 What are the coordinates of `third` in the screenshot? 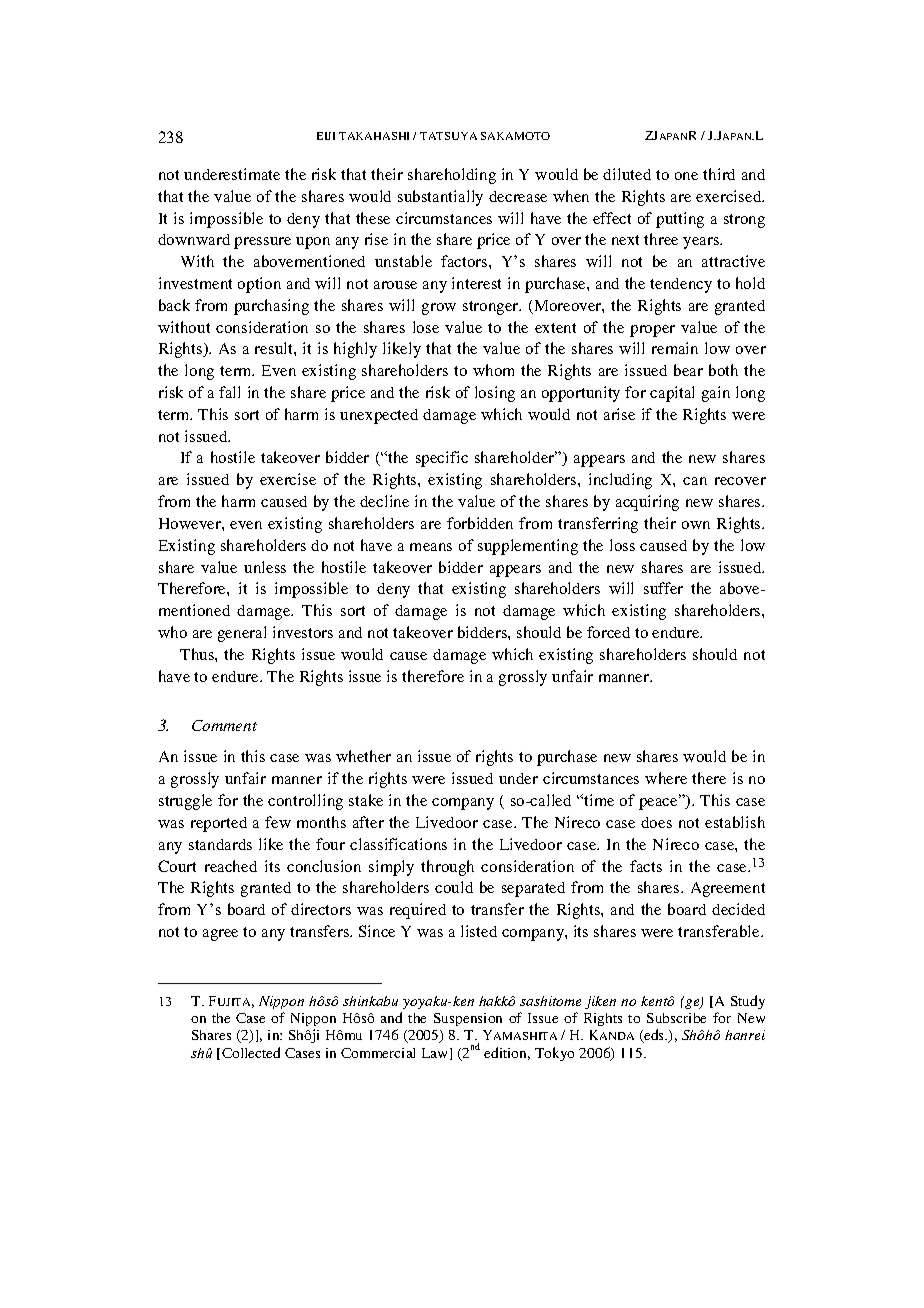 It's located at (719, 174).
